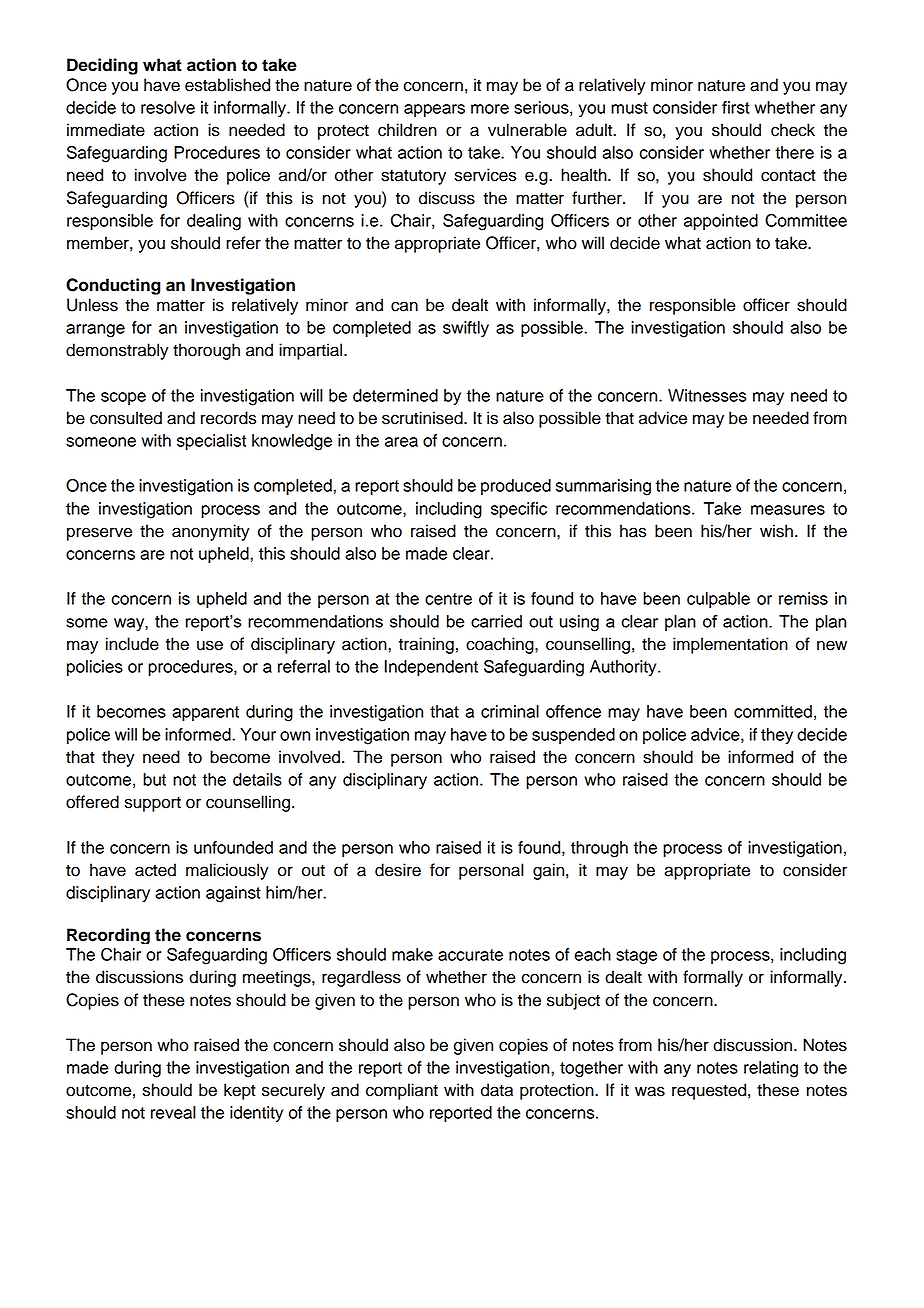  I want to click on but, so click(154, 779).
